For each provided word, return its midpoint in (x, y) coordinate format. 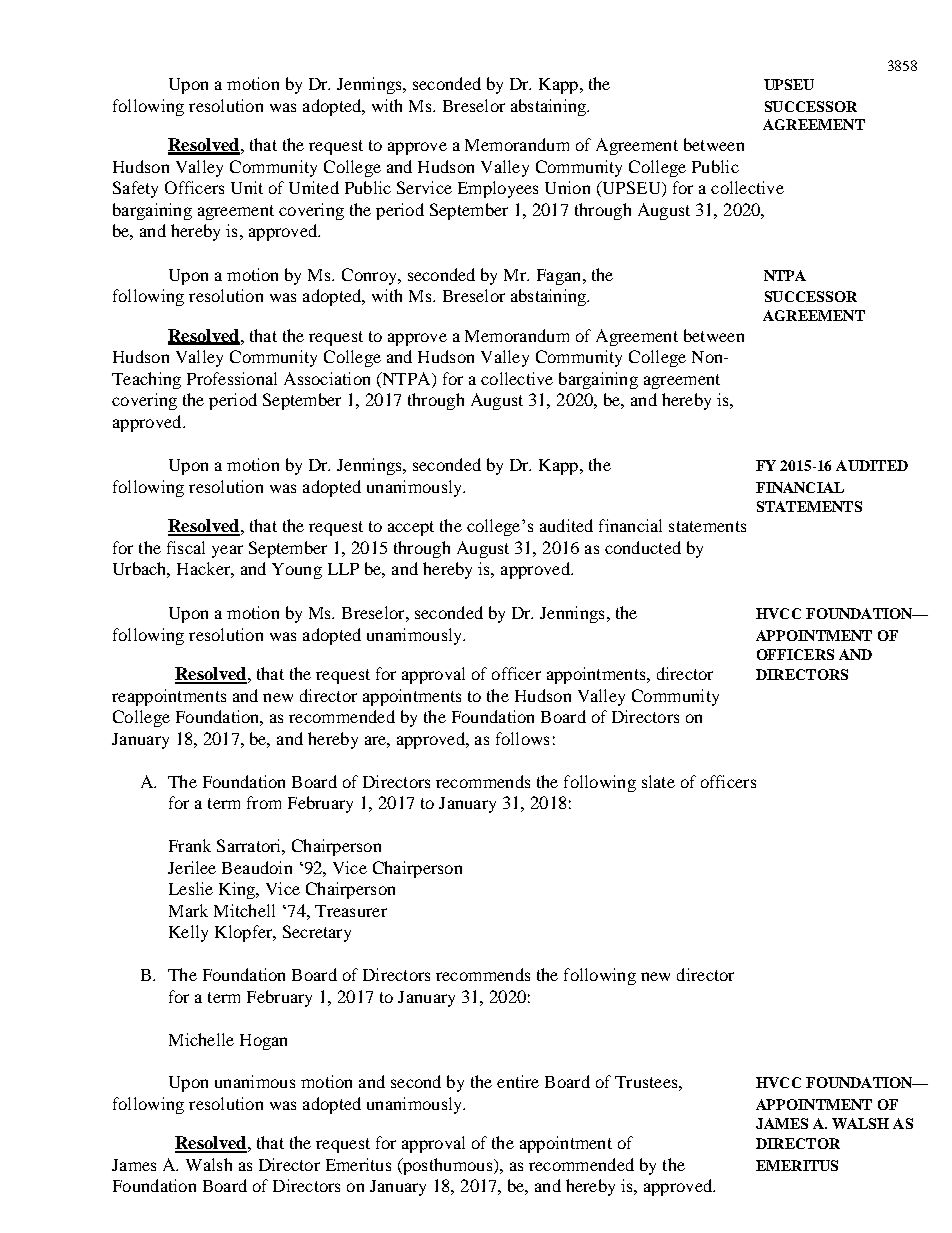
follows (522, 738)
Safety (135, 189)
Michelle (201, 1039)
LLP (343, 569)
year (227, 551)
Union (567, 187)
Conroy (370, 276)
